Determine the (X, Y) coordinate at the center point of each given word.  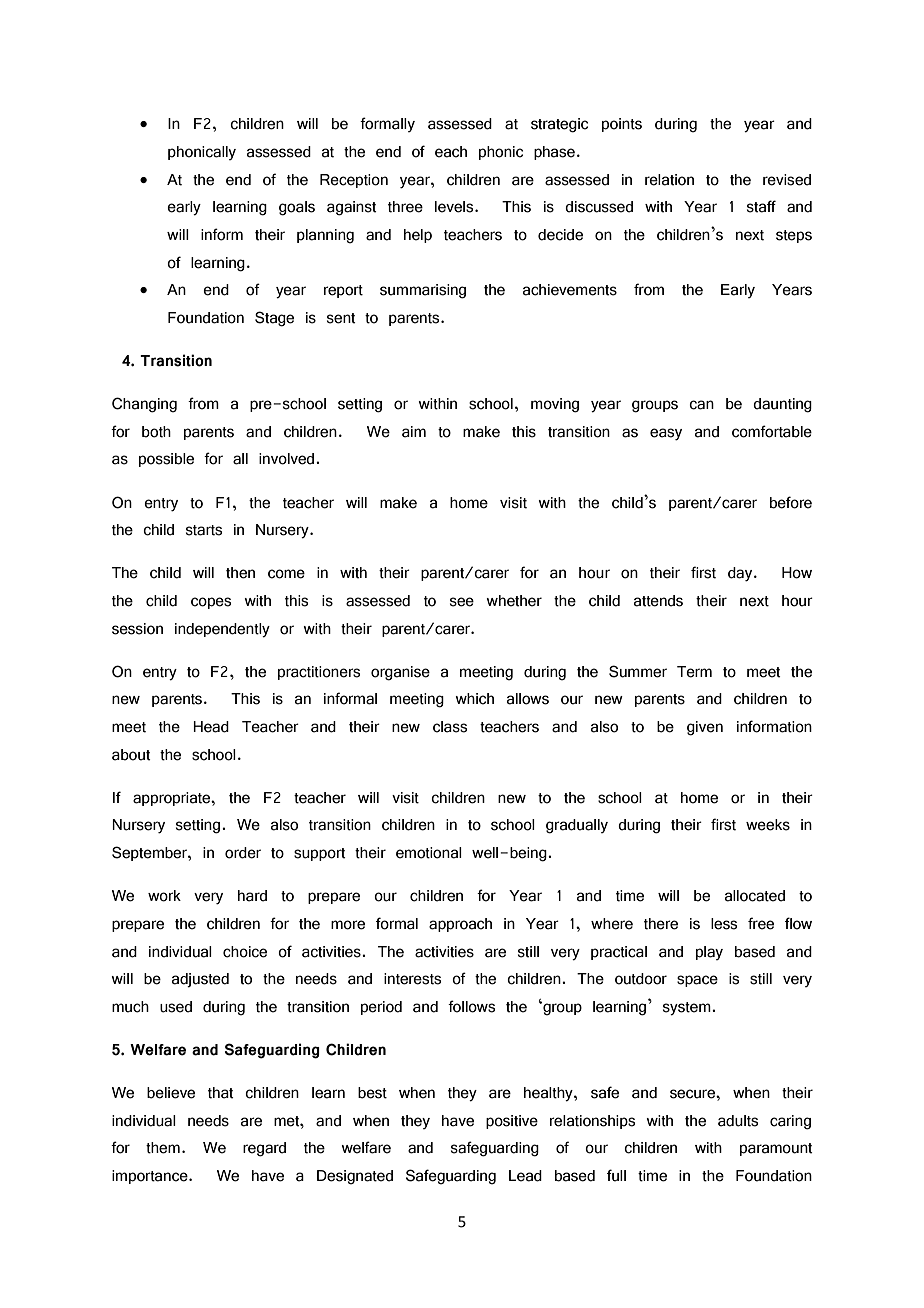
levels (455, 207)
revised (787, 180)
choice (245, 952)
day (741, 574)
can (701, 405)
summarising (423, 291)
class (450, 727)
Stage (274, 319)
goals (297, 208)
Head (211, 727)
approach (460, 925)
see (462, 602)
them (163, 1148)
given (705, 728)
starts (204, 530)
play (709, 953)
